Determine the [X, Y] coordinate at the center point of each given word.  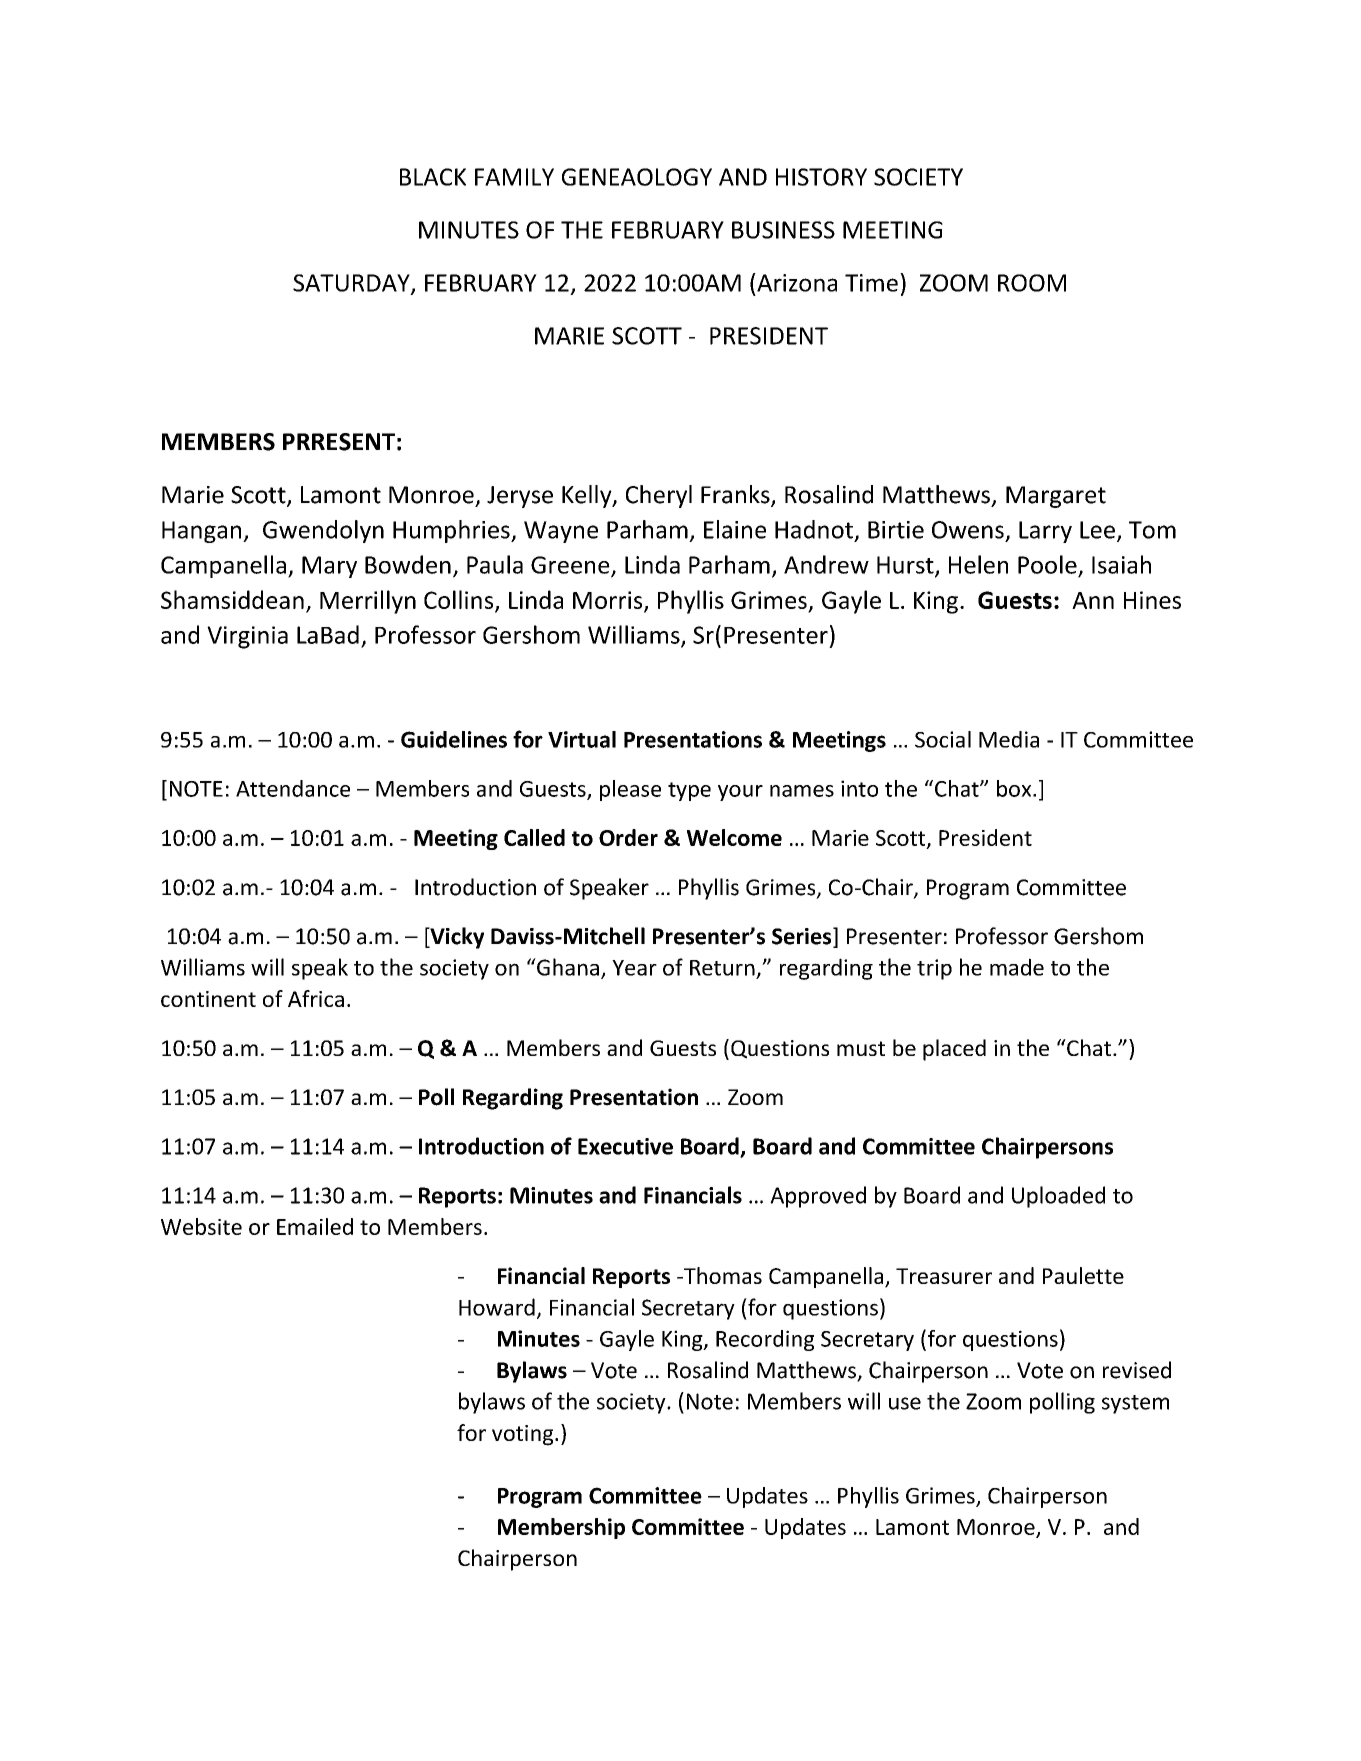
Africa [316, 998]
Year [634, 968]
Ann [1093, 600]
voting [524, 1435]
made [1017, 967]
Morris [609, 601]
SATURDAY [352, 284]
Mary [329, 567]
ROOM [1032, 283]
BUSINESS [783, 230]
